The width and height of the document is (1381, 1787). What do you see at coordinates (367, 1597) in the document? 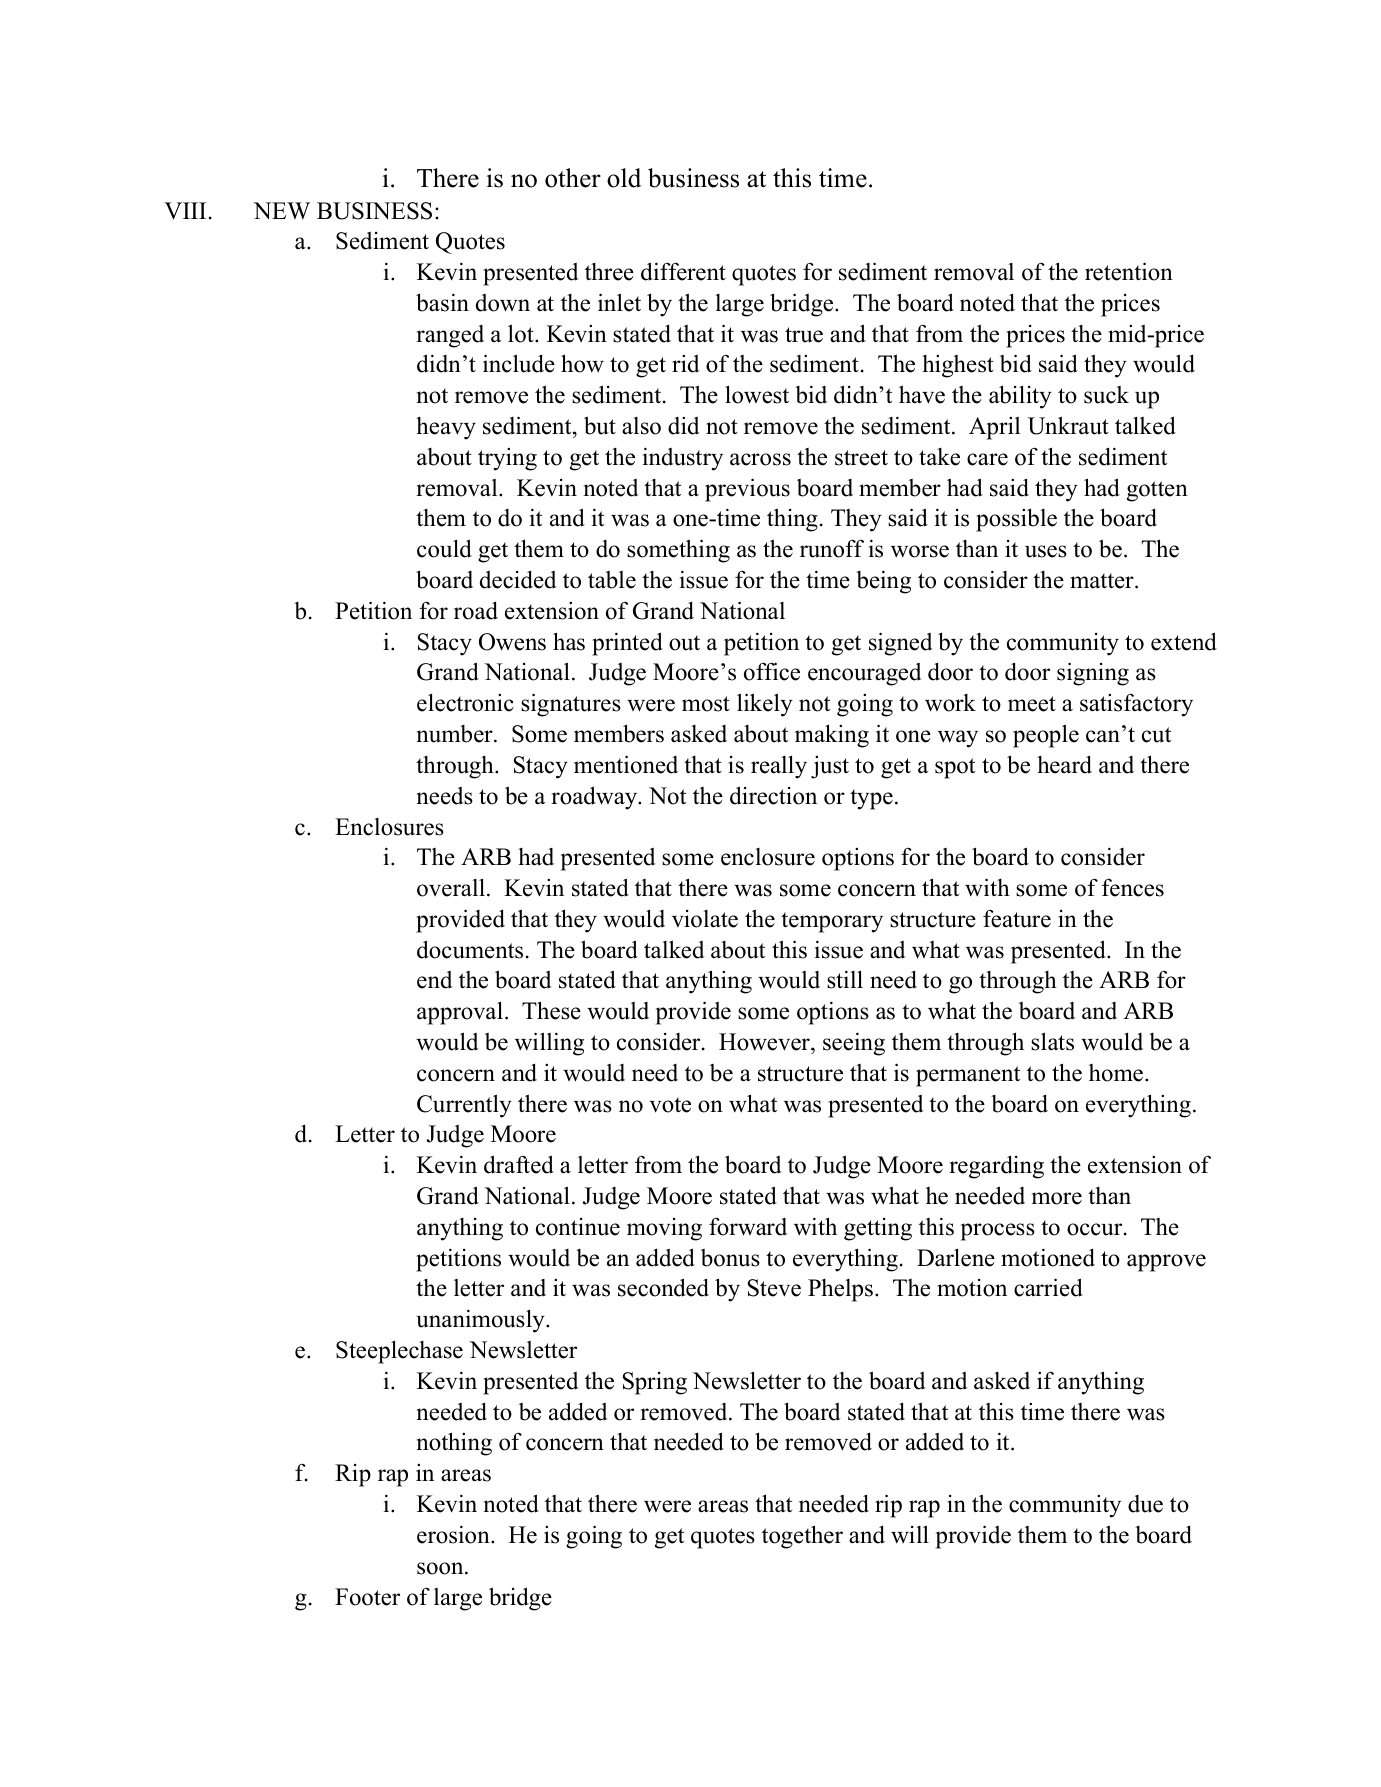
I see `Footer` at bounding box center [367, 1597].
